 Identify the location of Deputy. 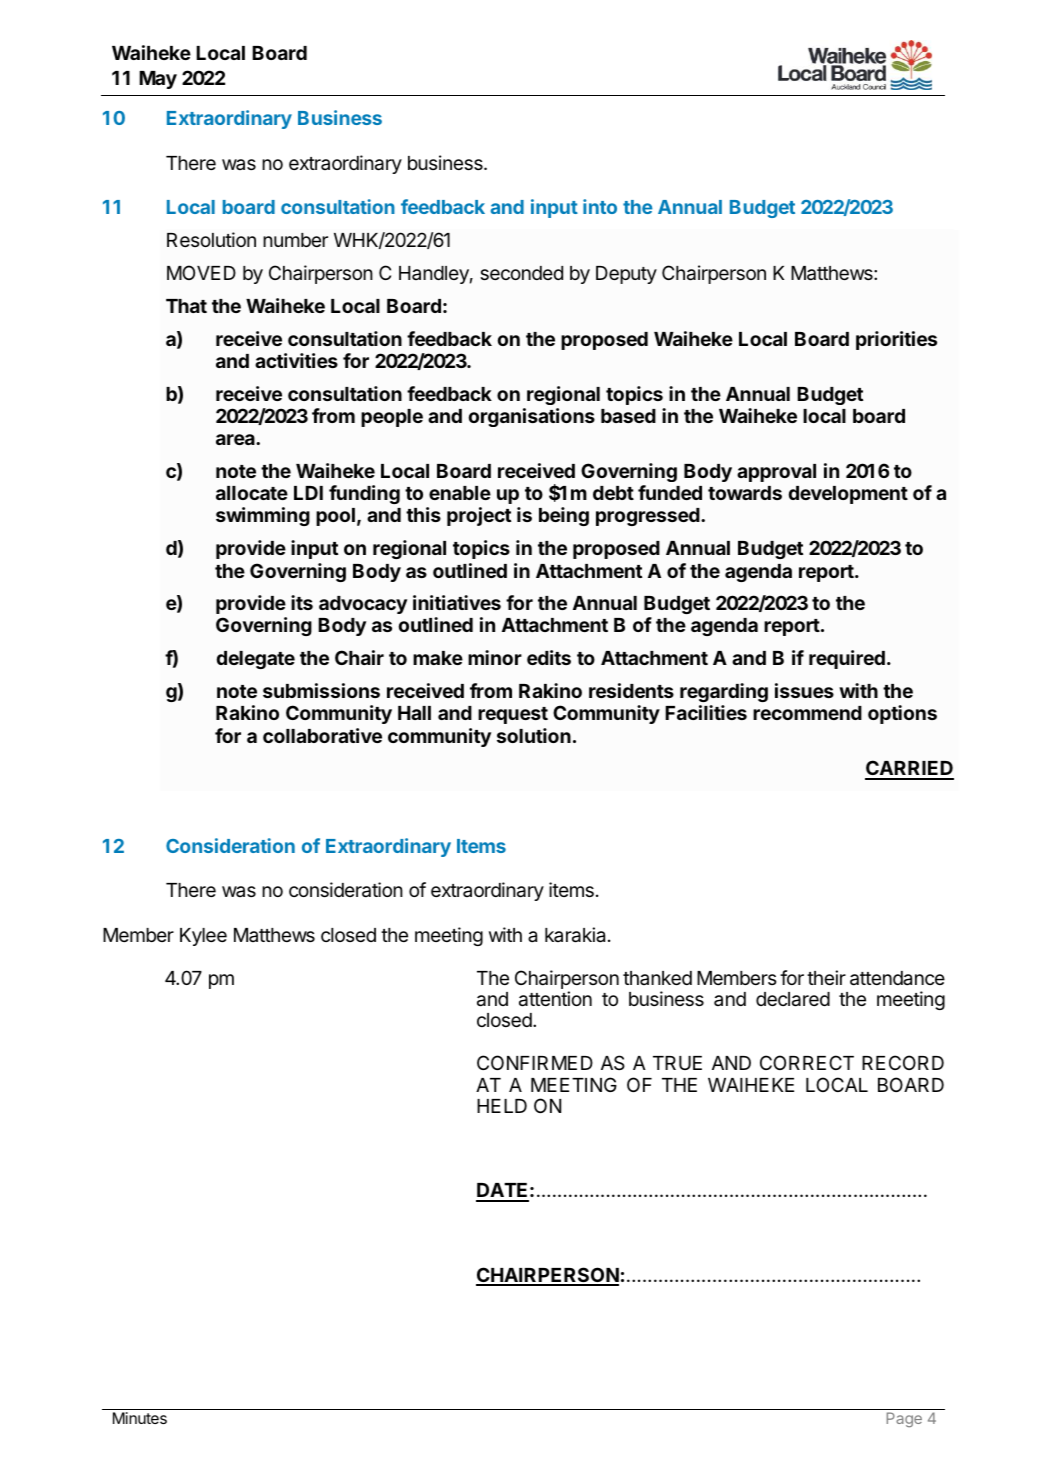
(626, 275).
